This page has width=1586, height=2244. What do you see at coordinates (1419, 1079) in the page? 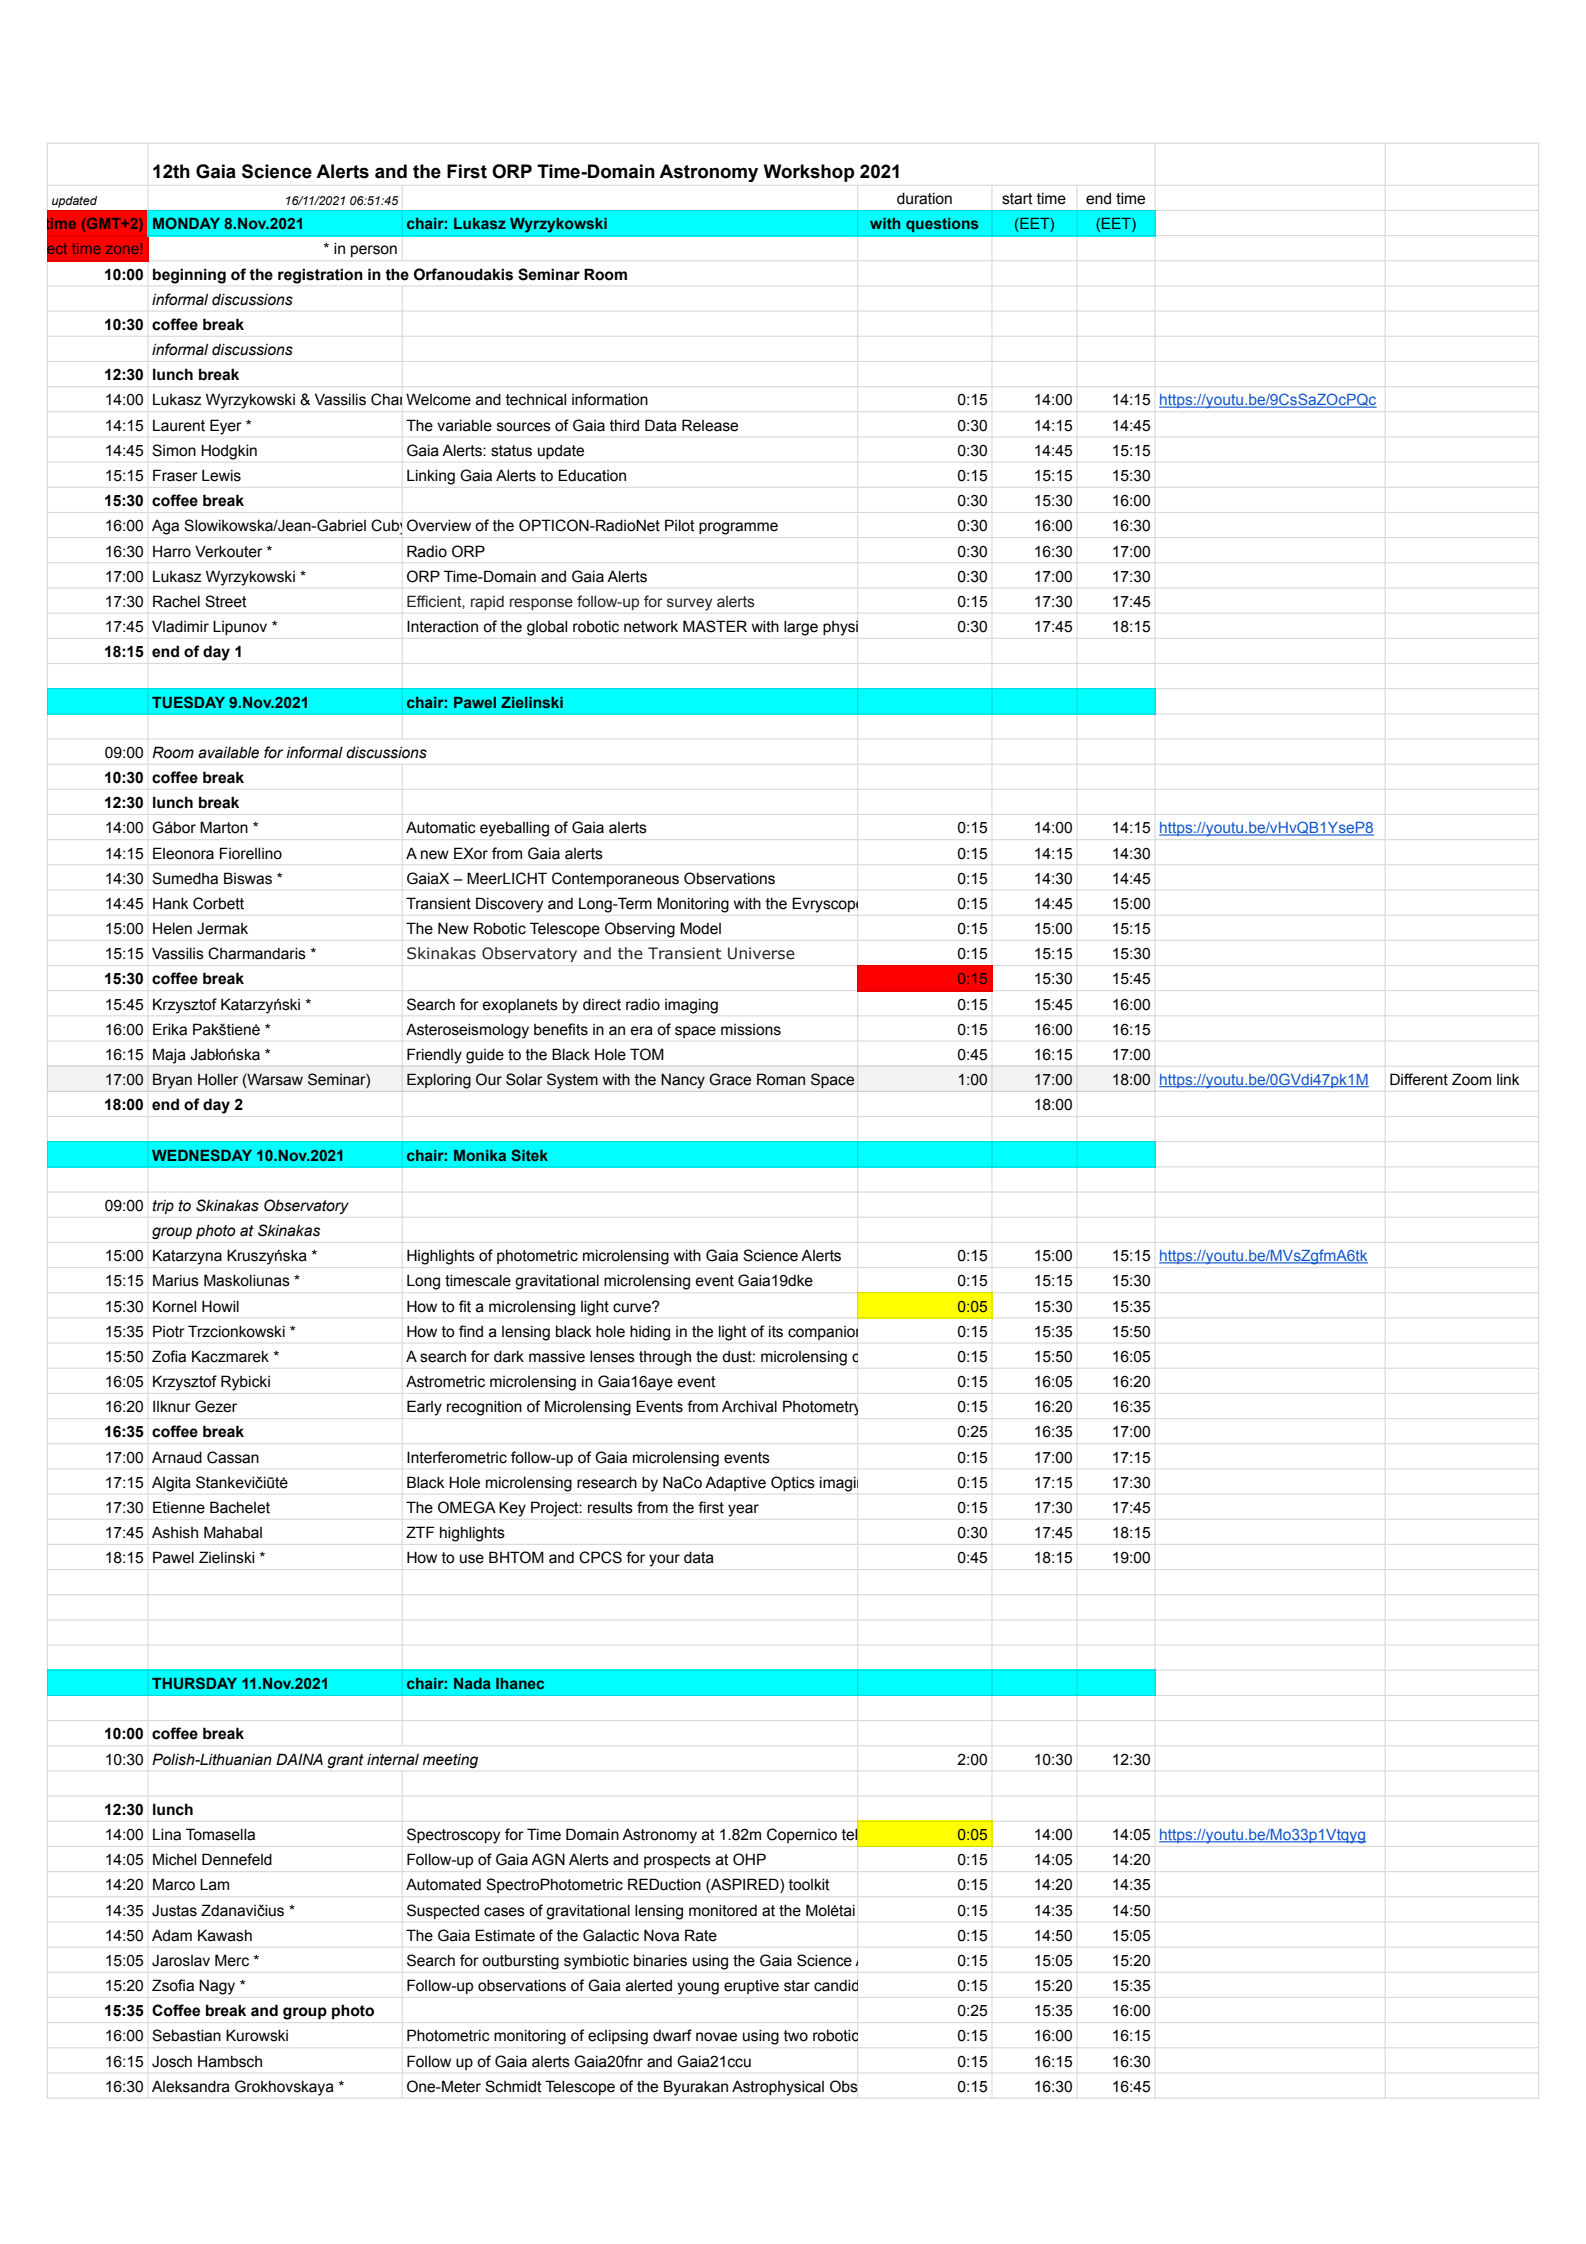
I see `Different` at bounding box center [1419, 1079].
